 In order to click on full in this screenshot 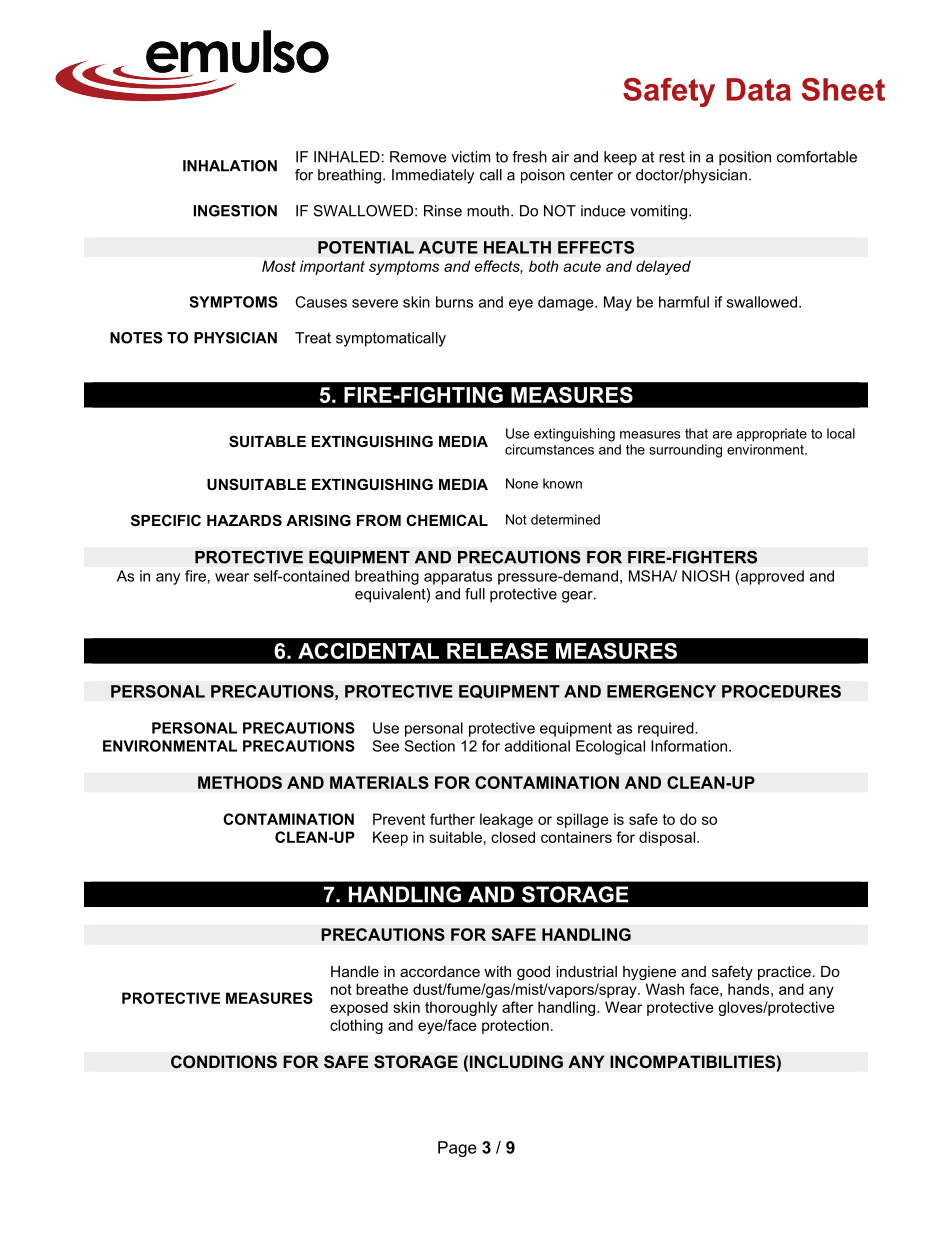, I will do `click(475, 594)`.
